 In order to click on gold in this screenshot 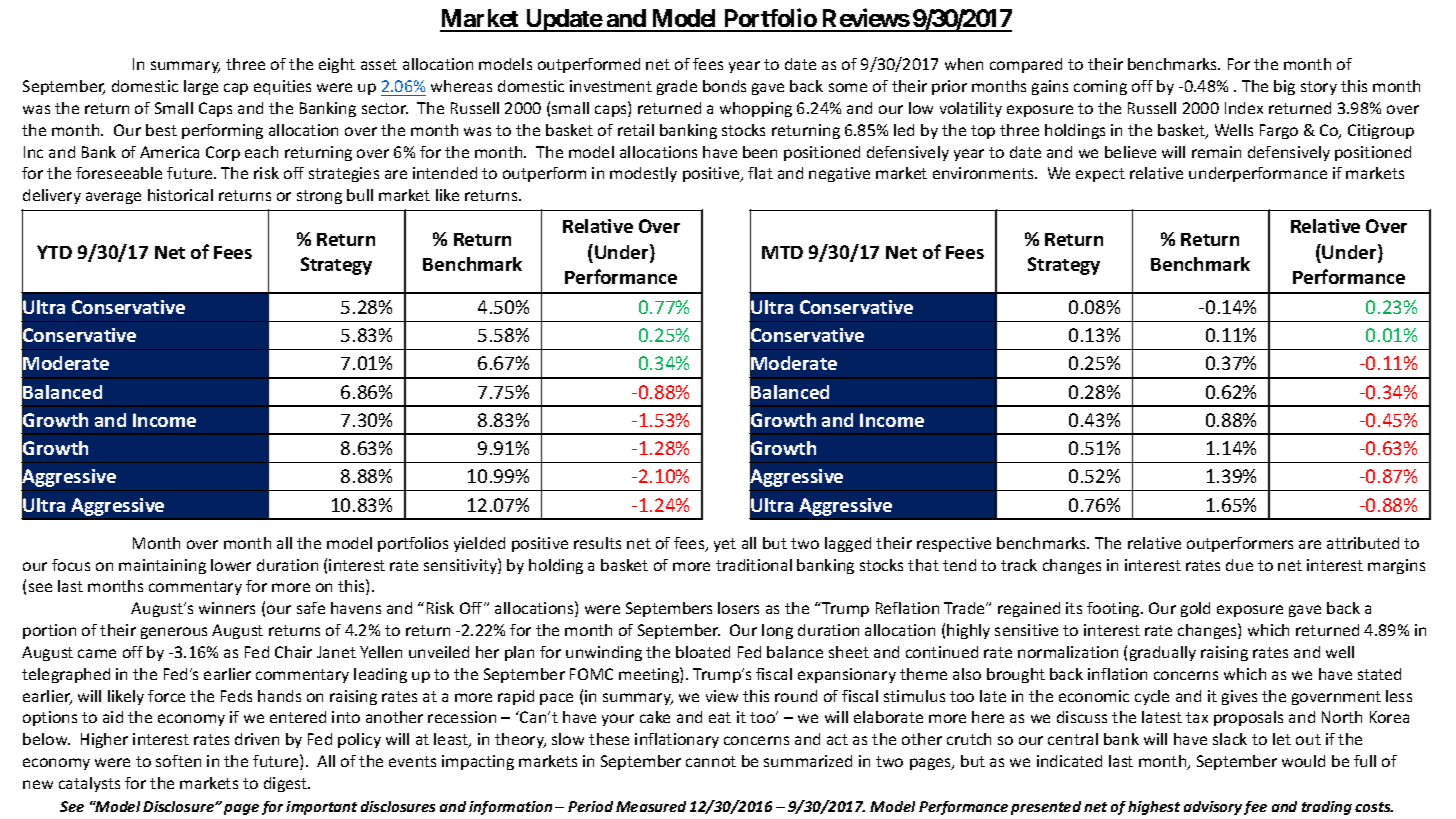, I will do `click(1195, 609)`.
